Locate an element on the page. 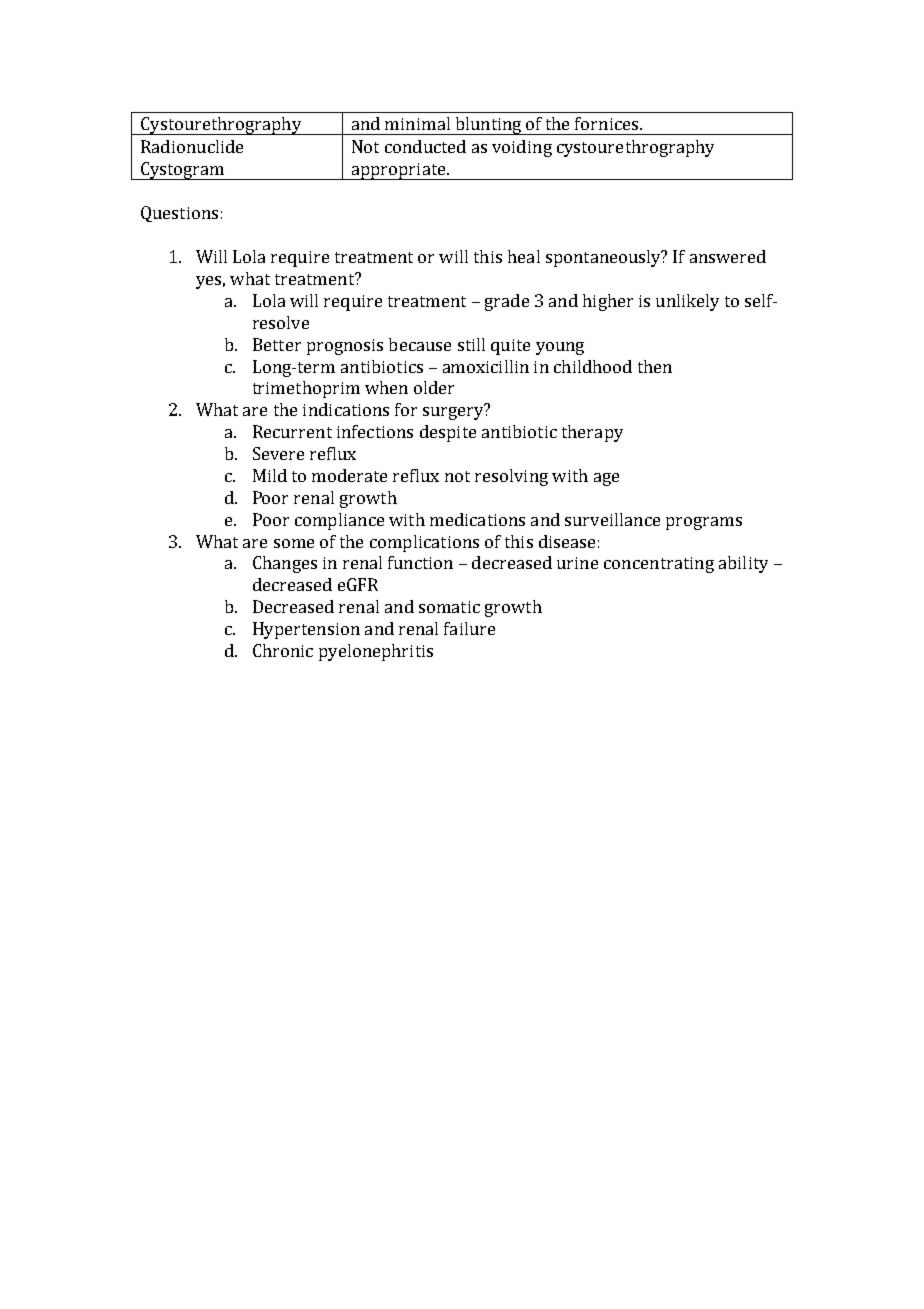 The height and width of the image is (1309, 924). Mild is located at coordinates (270, 475).
